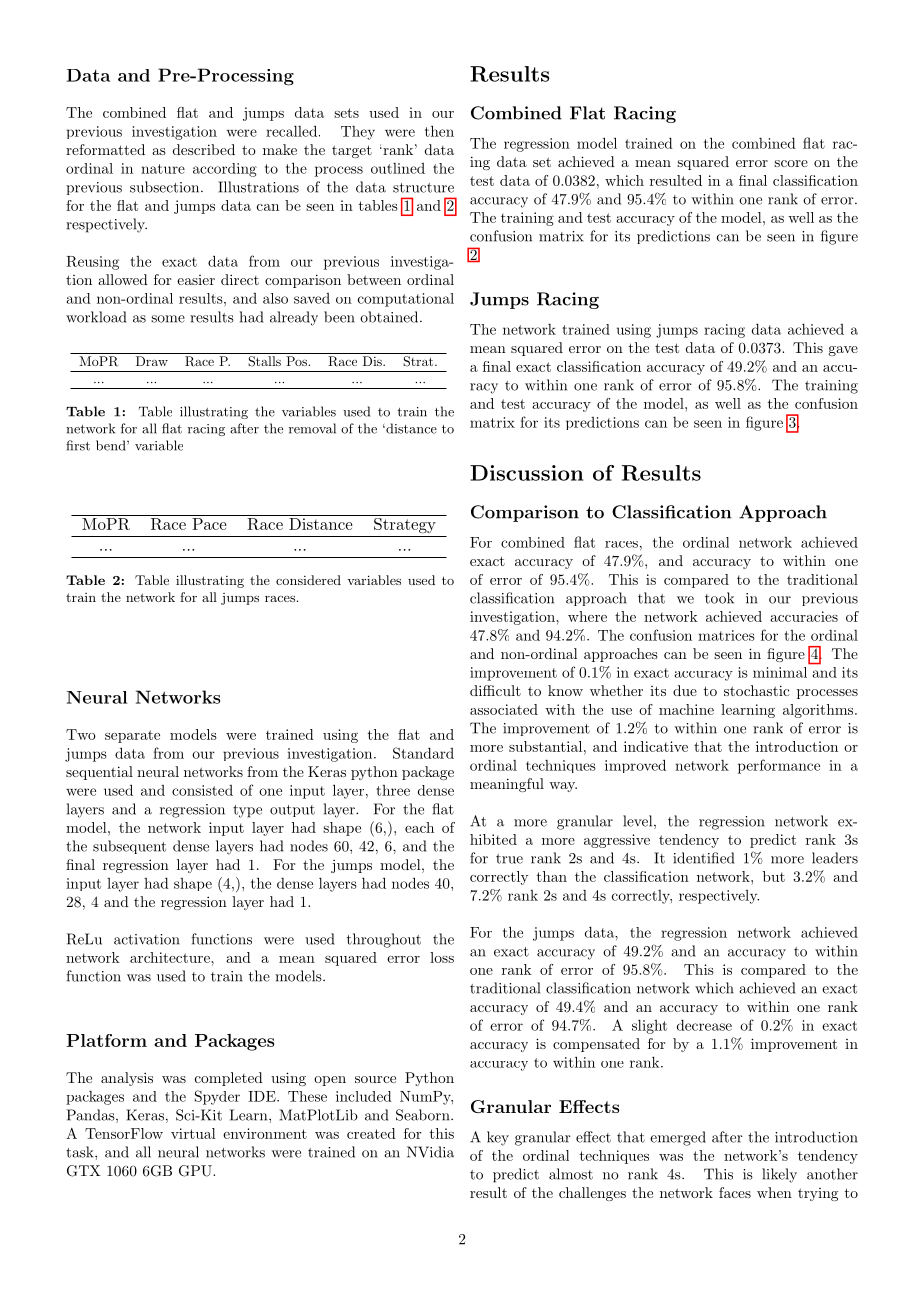  I want to click on each, so click(419, 827).
